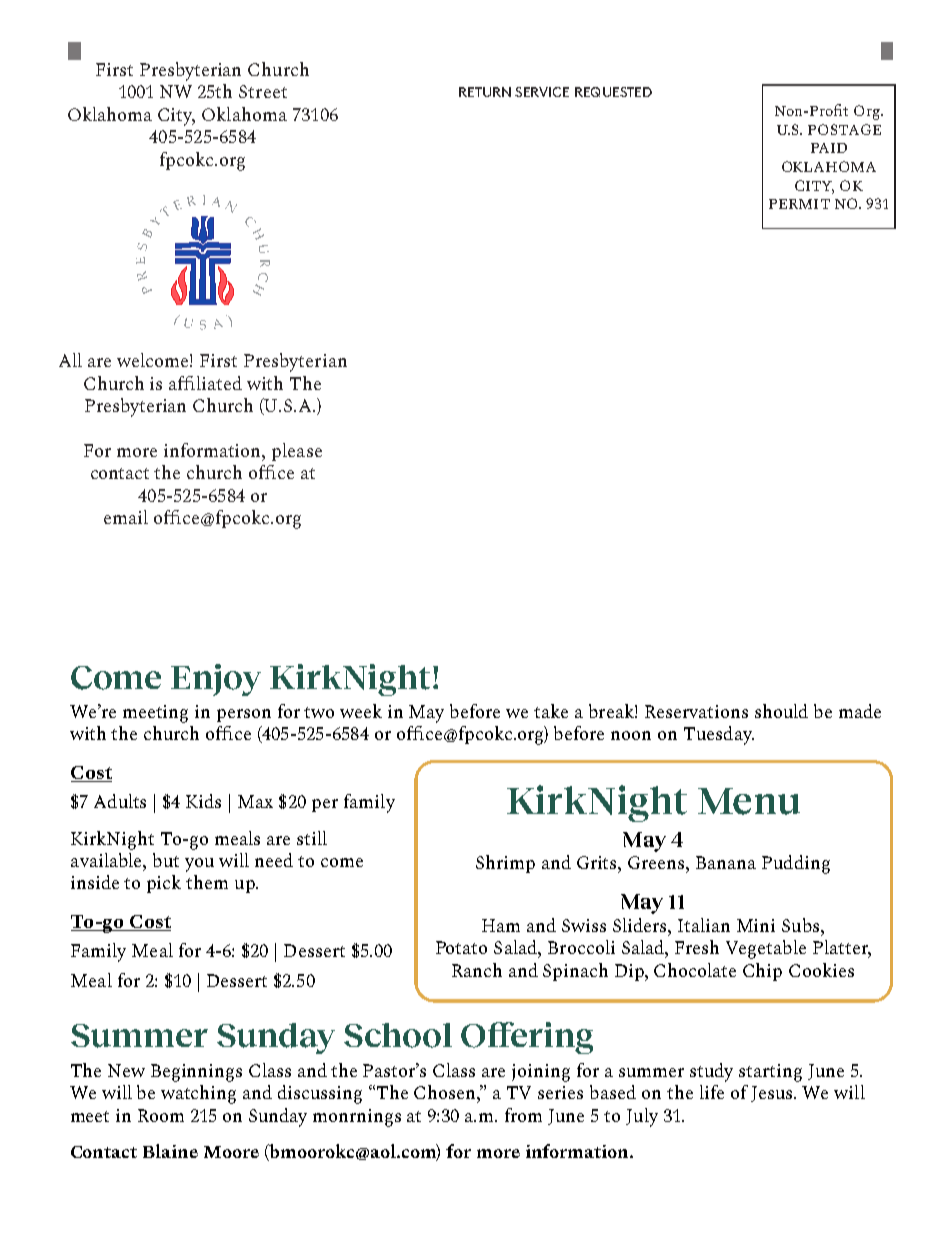  Describe the element at coordinates (829, 148) in the screenshot. I see `PAID` at that location.
